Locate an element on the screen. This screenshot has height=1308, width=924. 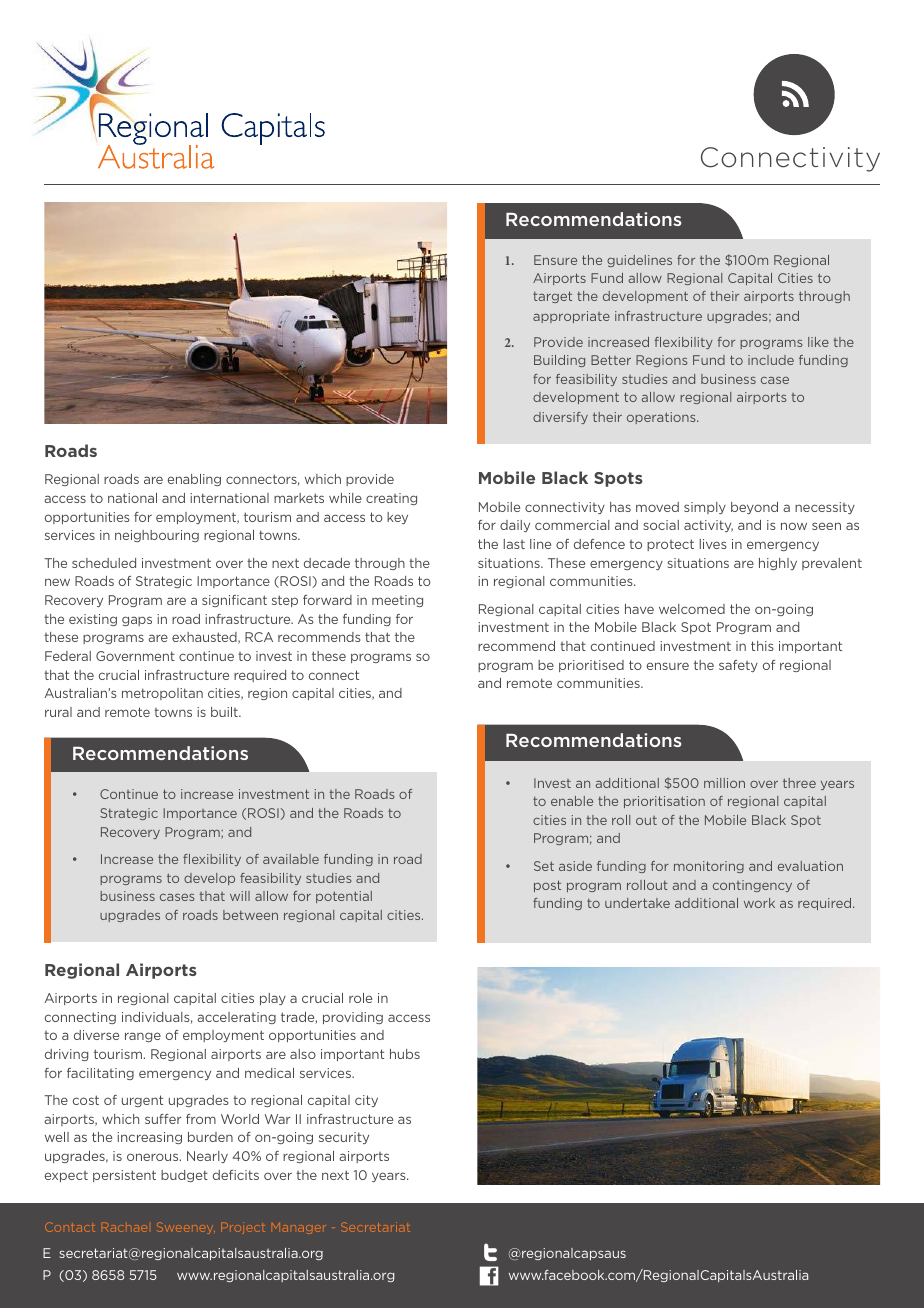
will is located at coordinates (240, 896).
